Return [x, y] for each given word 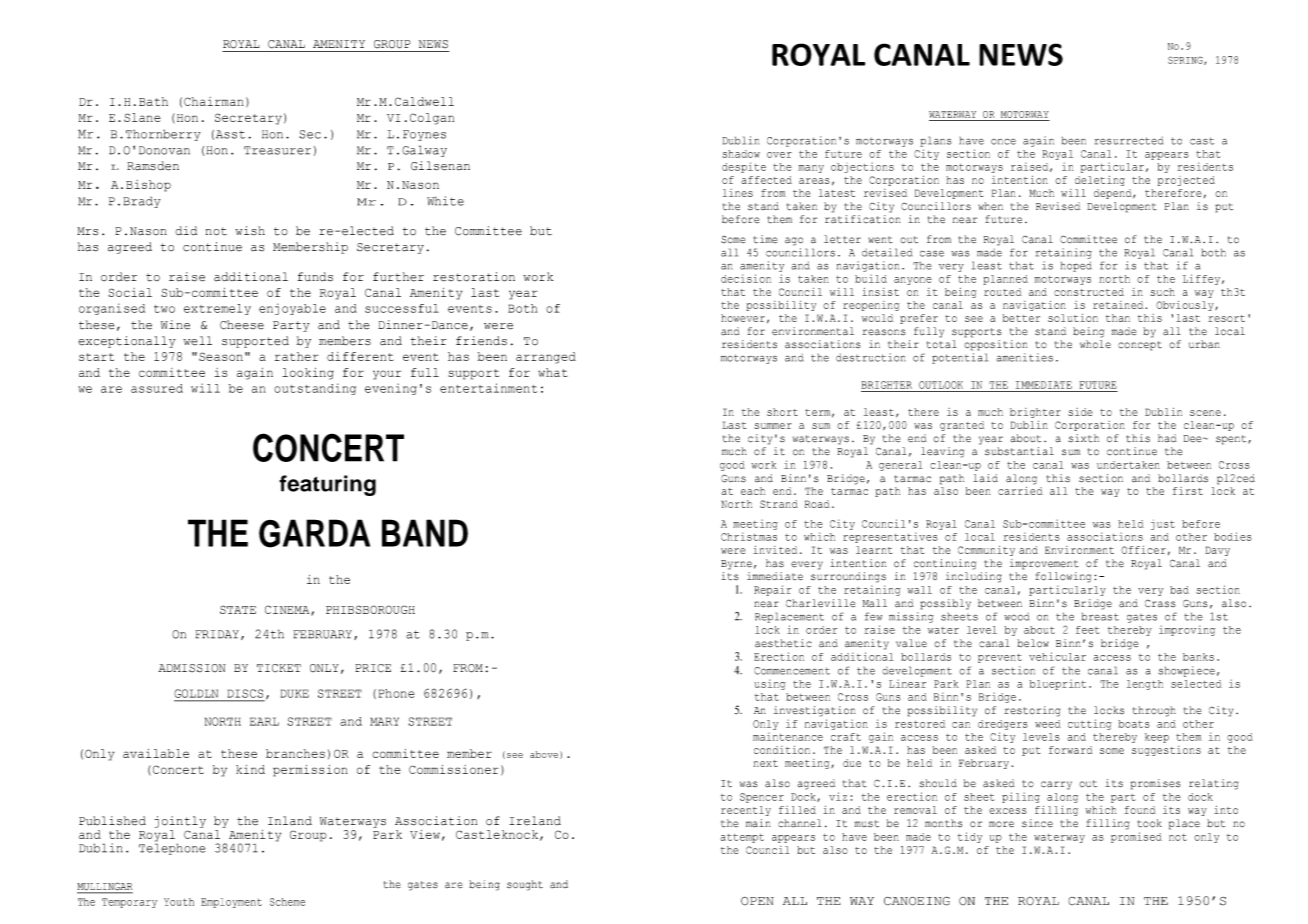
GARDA [314, 533]
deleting [1100, 181]
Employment [231, 903]
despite [744, 167]
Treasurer [277, 150]
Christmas [749, 536]
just [1163, 524]
